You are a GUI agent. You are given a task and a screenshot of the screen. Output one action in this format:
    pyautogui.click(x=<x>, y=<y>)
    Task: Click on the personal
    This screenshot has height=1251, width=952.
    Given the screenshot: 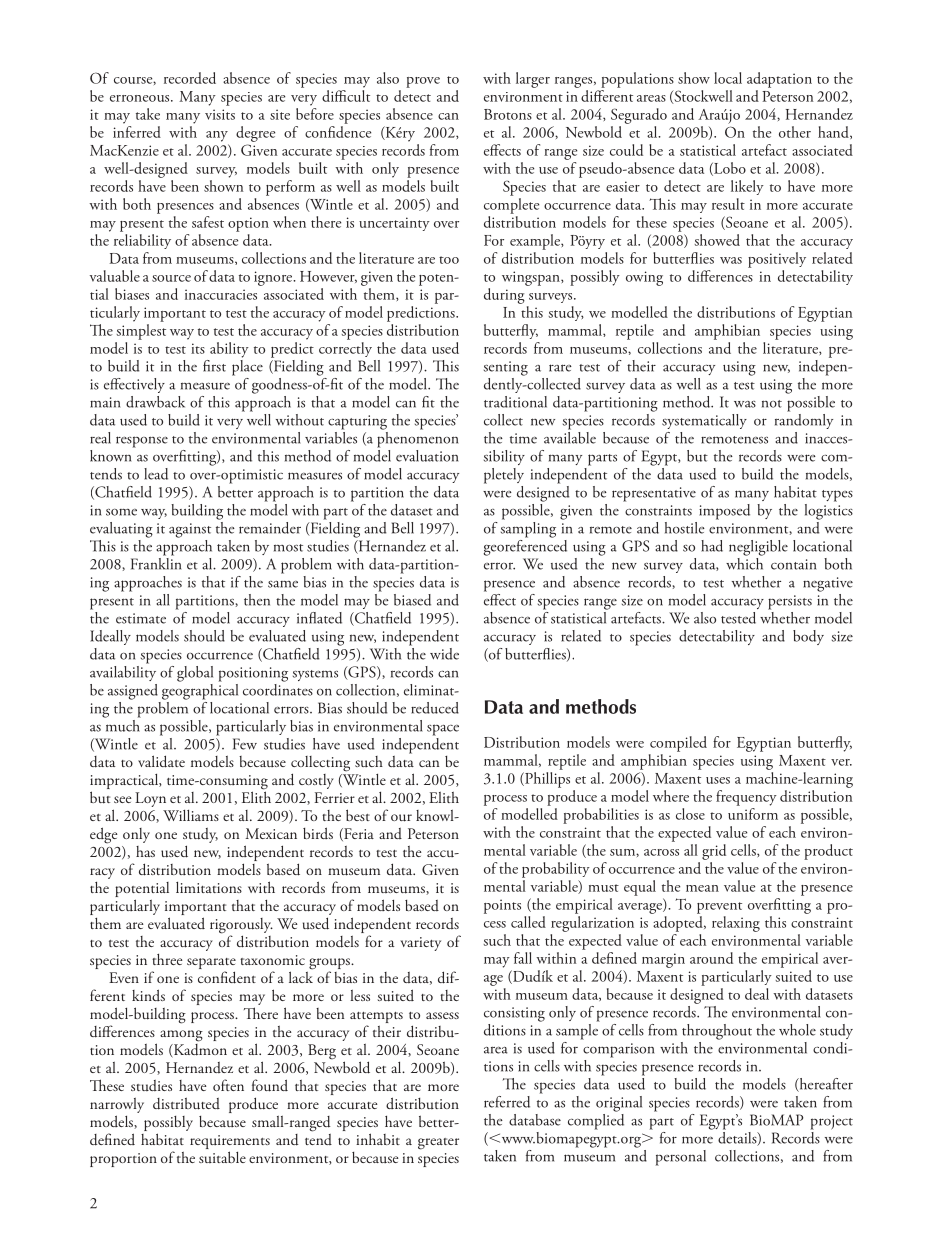 What is the action you would take?
    pyautogui.click(x=681, y=1158)
